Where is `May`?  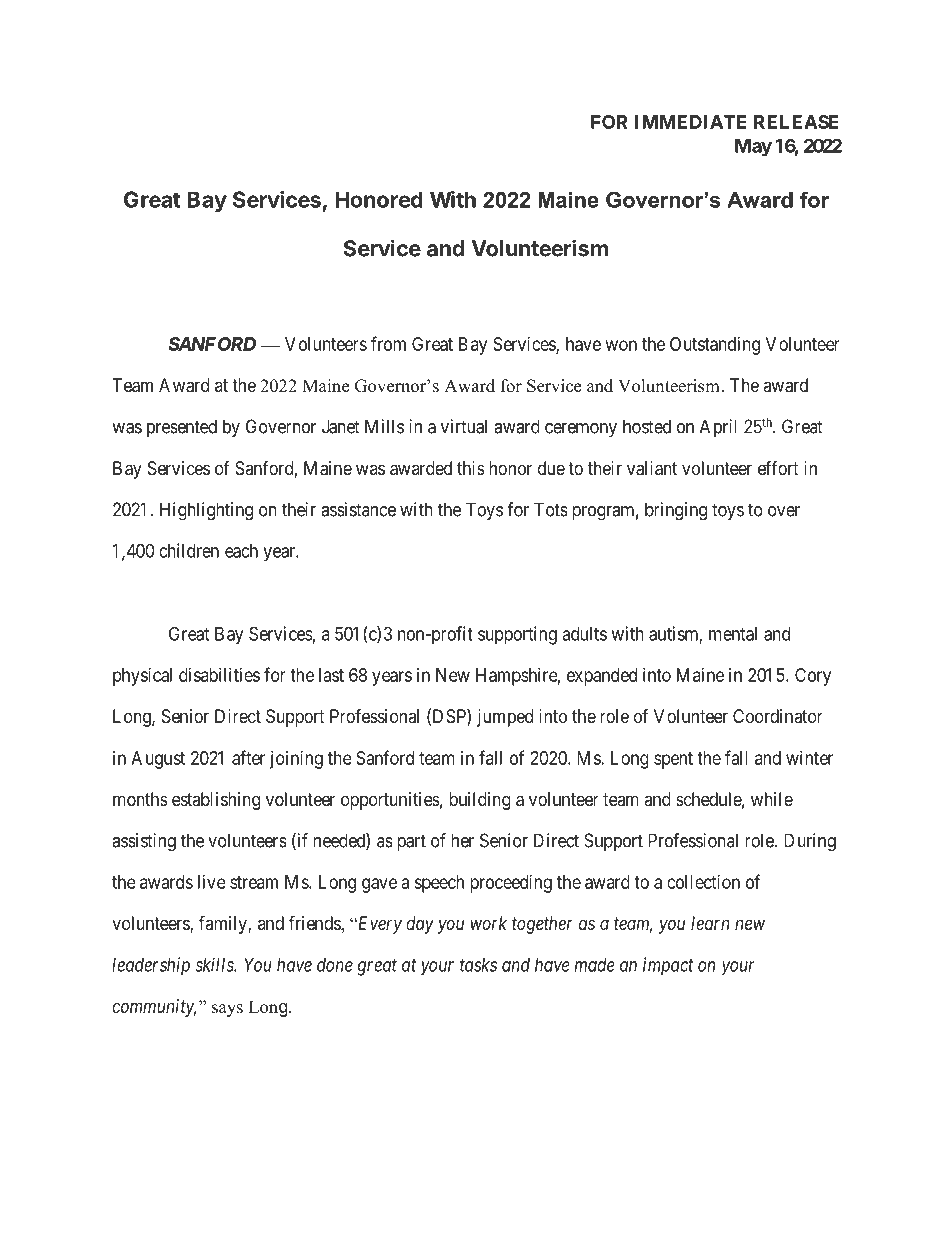
May is located at coordinates (753, 148).
